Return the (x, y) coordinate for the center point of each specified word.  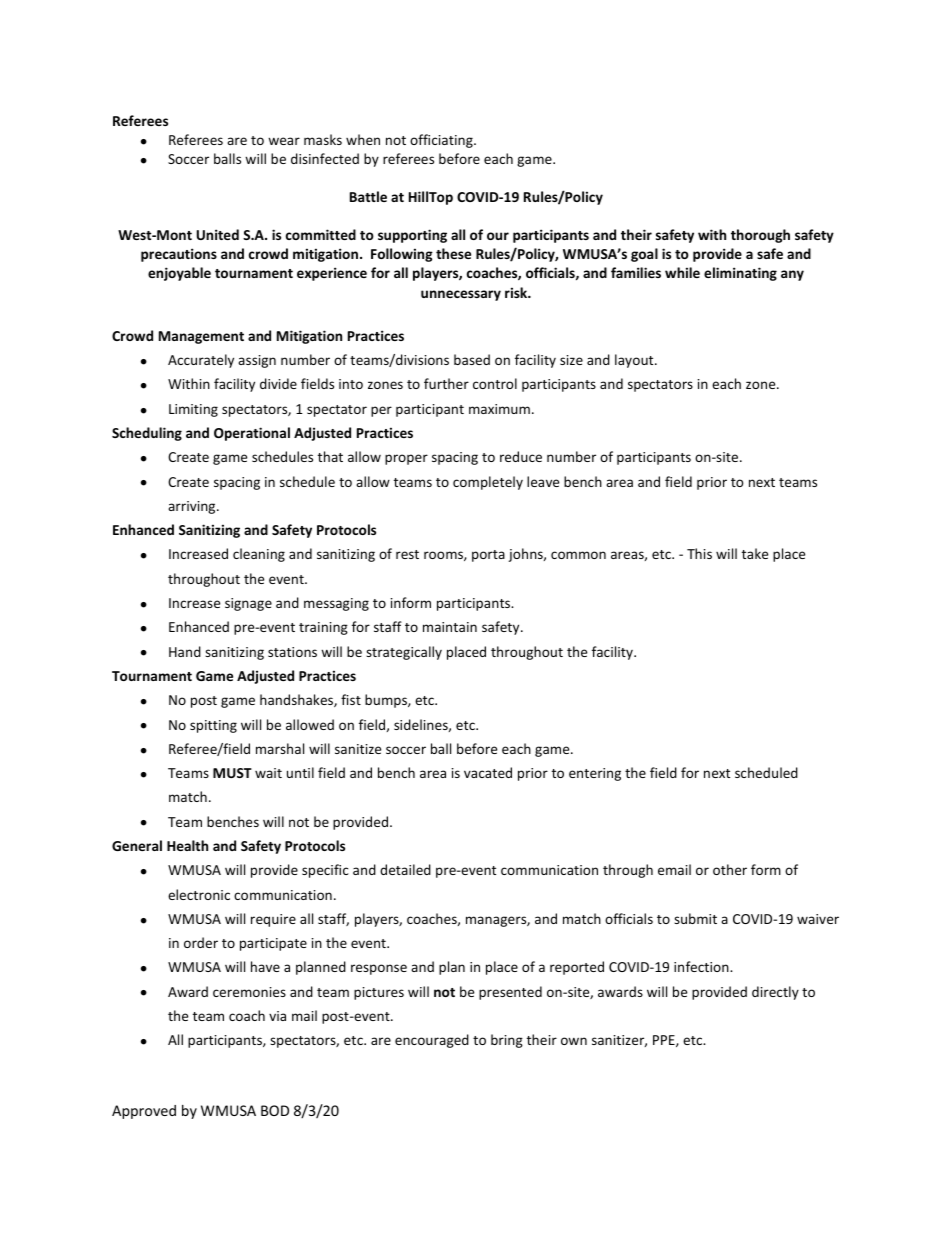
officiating (442, 141)
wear (284, 141)
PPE (665, 1041)
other (730, 869)
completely (488, 483)
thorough (760, 236)
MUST (232, 773)
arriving (193, 507)
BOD (275, 1110)
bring (507, 1041)
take (755, 553)
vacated (488, 772)
